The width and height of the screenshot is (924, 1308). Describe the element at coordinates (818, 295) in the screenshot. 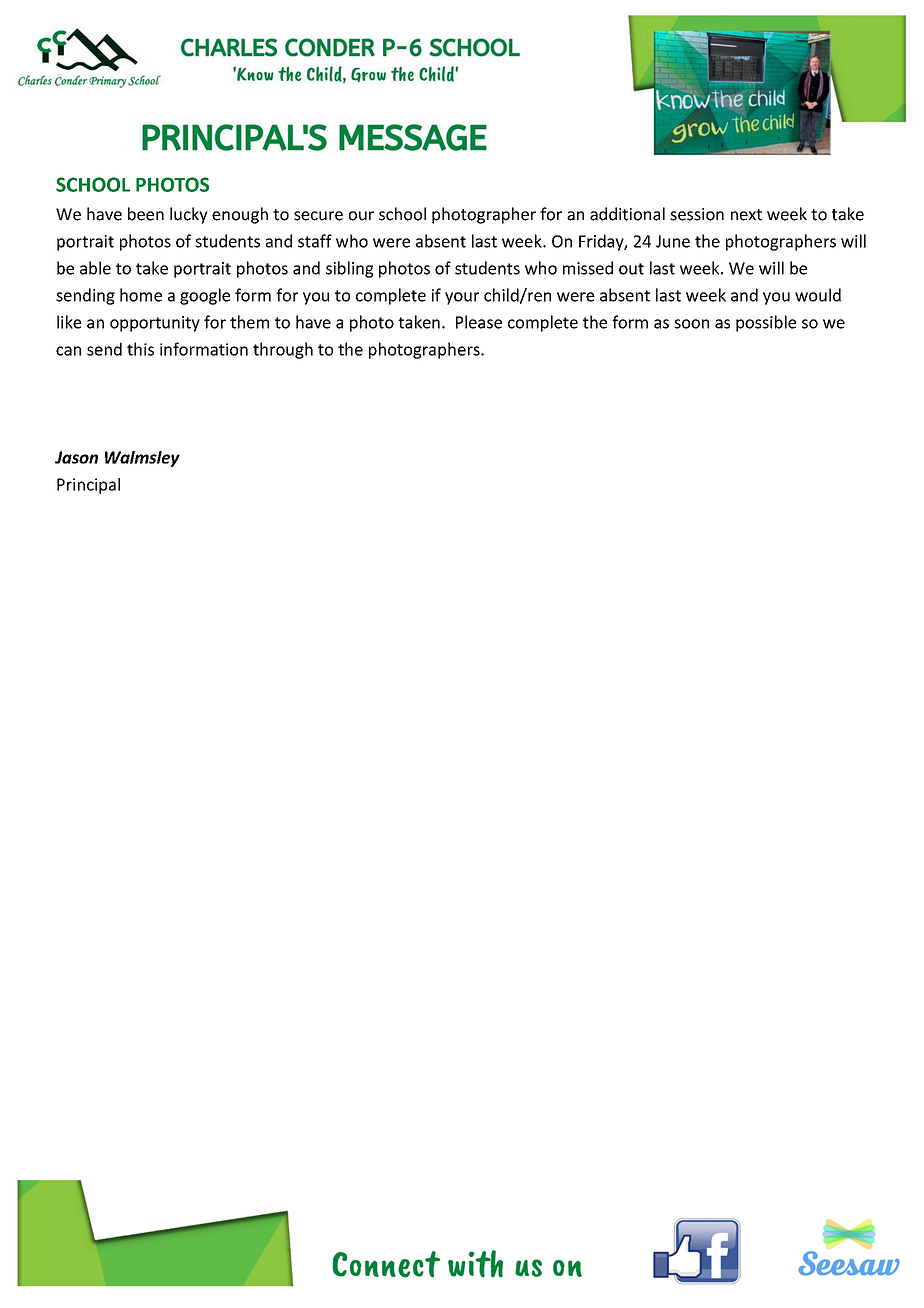

I see `would` at that location.
